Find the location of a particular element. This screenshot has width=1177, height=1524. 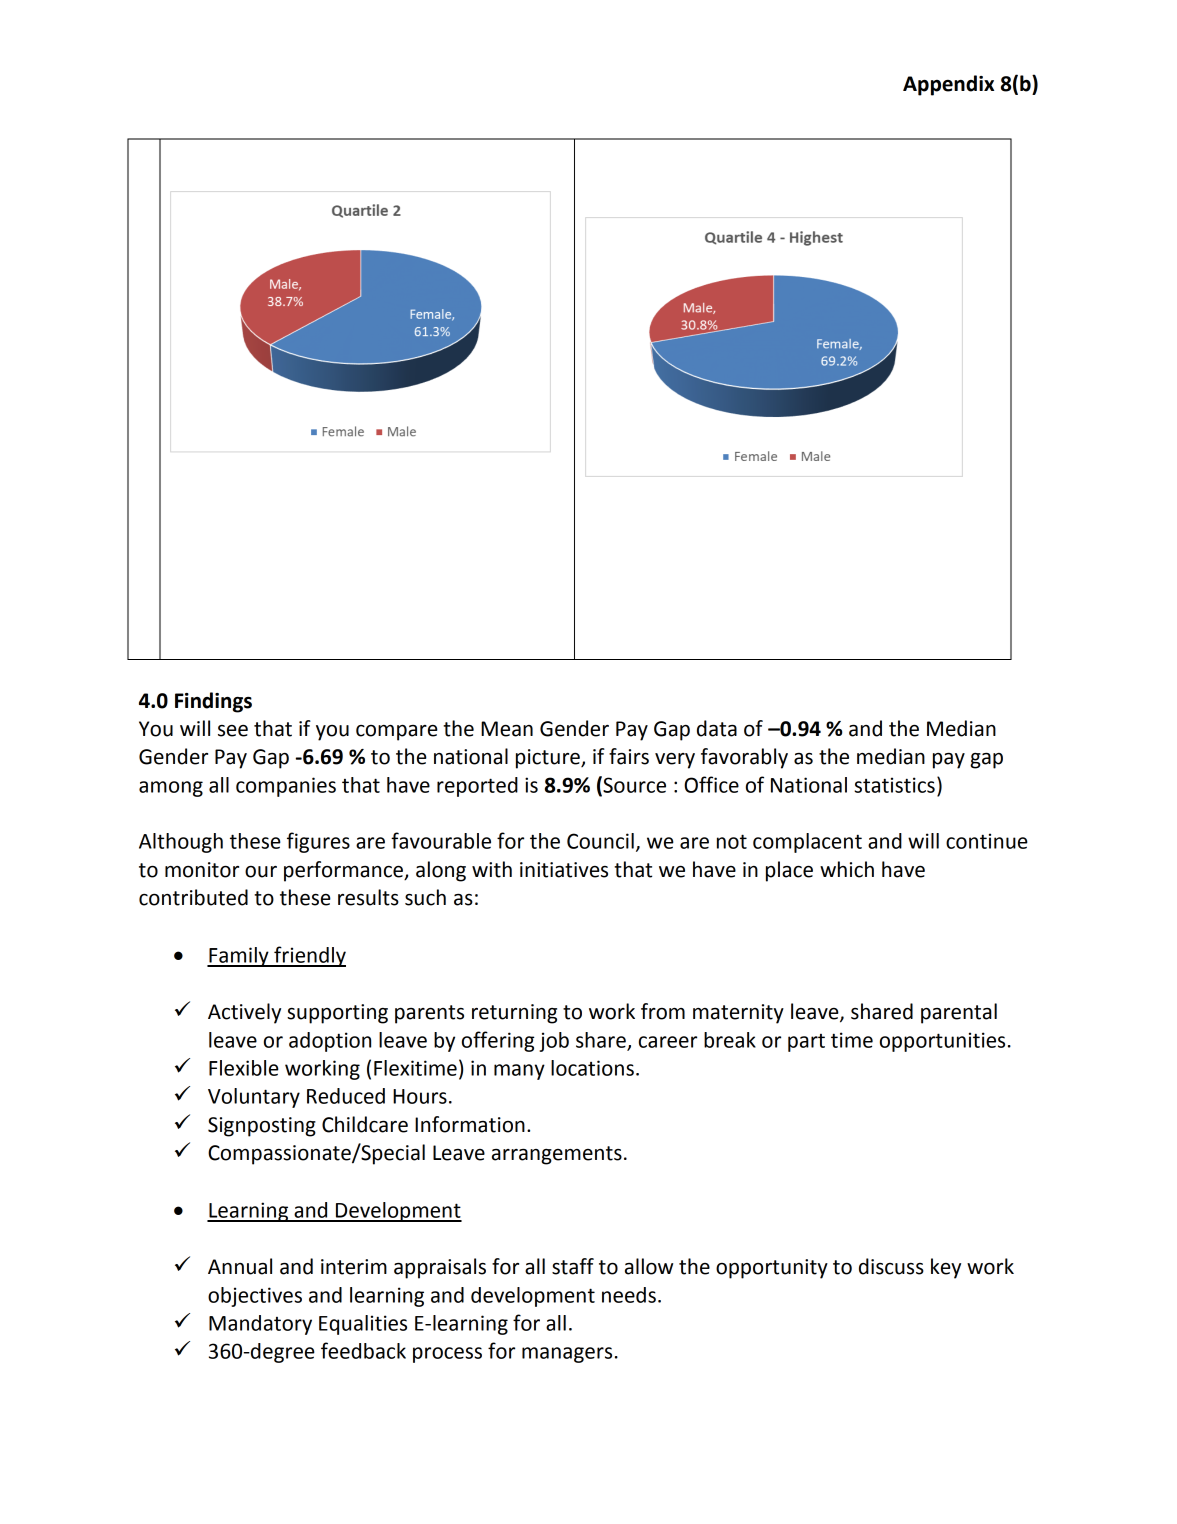

data is located at coordinates (717, 728).
